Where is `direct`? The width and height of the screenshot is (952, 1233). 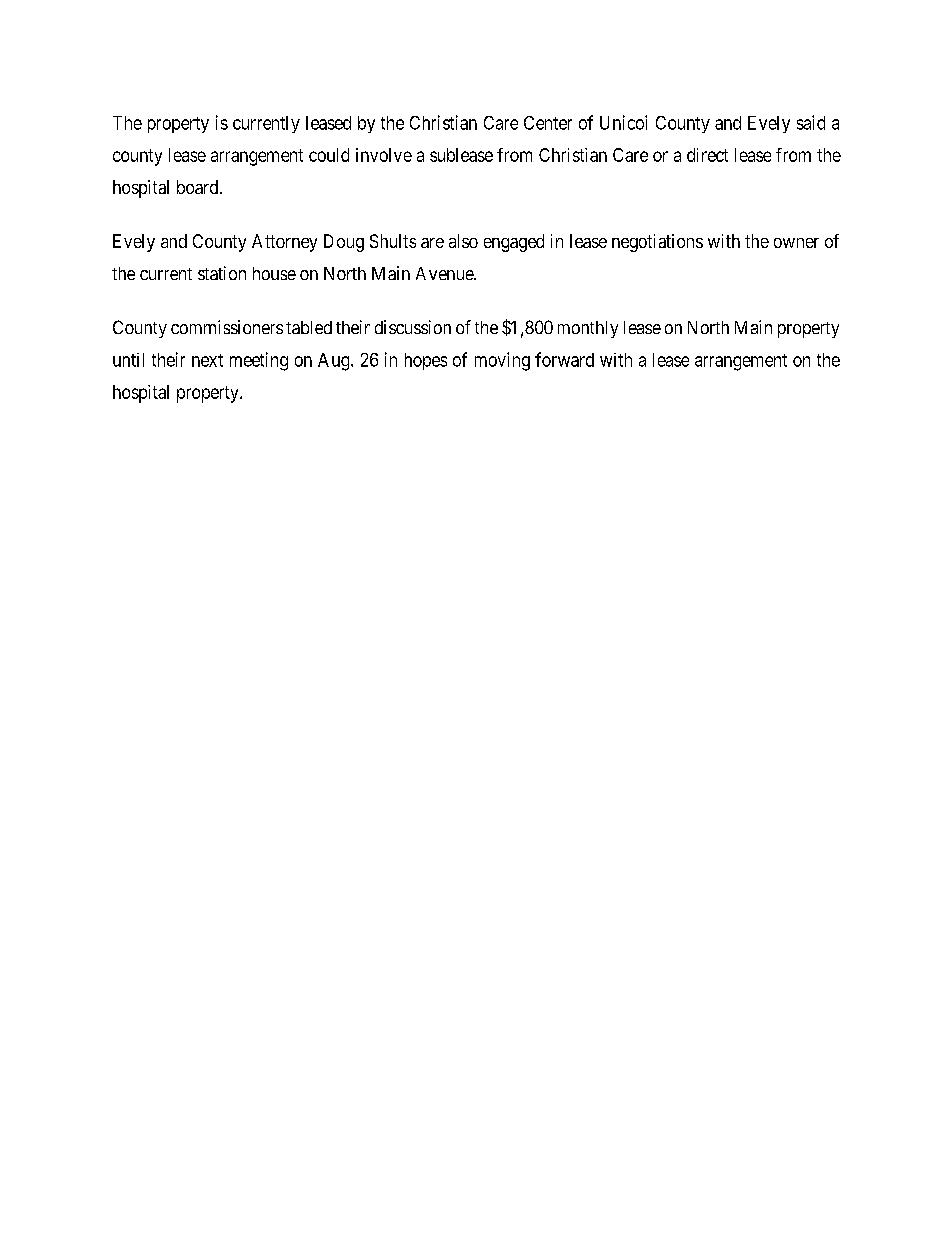 direct is located at coordinates (707, 155).
